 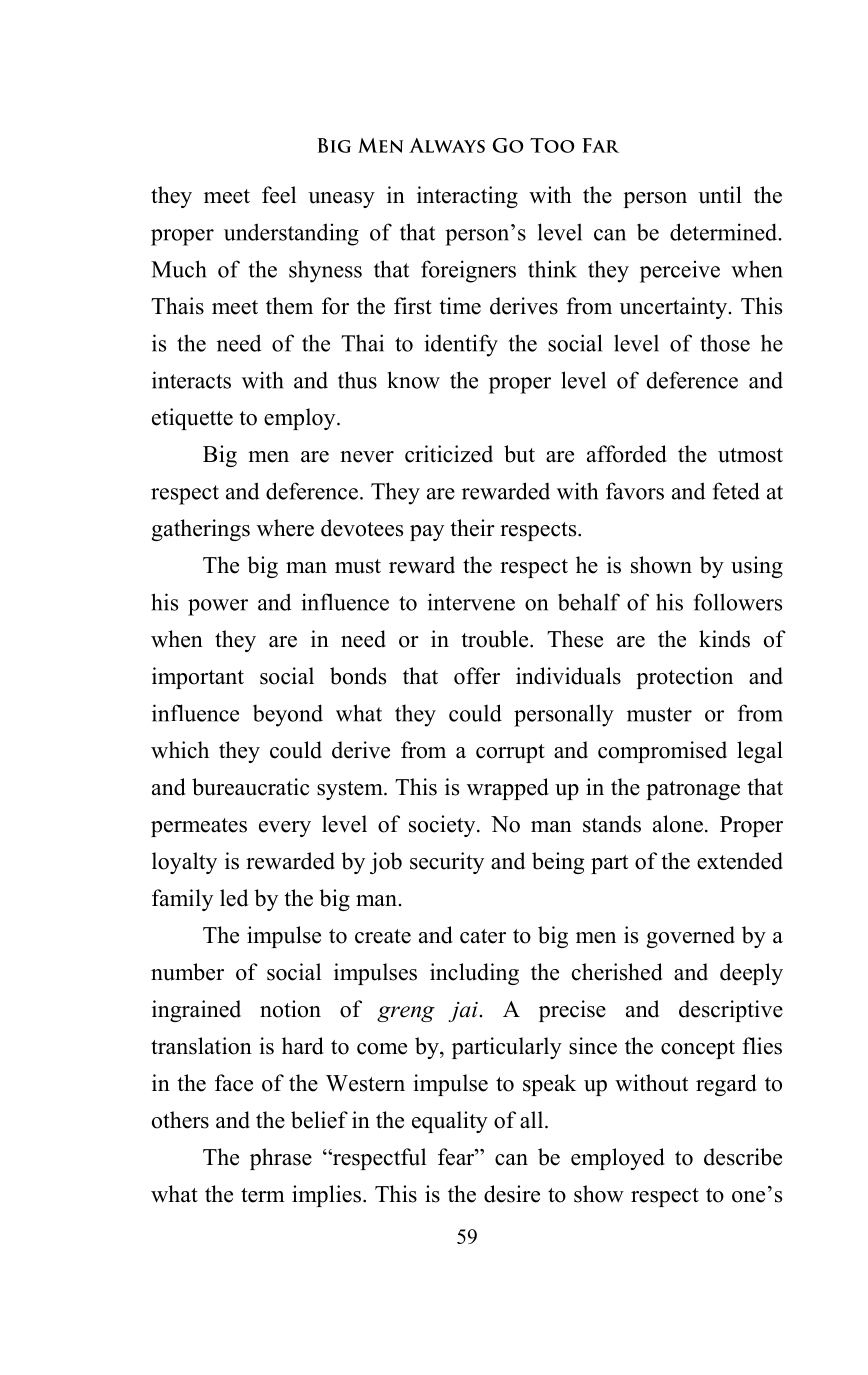 I want to click on until, so click(x=720, y=195).
